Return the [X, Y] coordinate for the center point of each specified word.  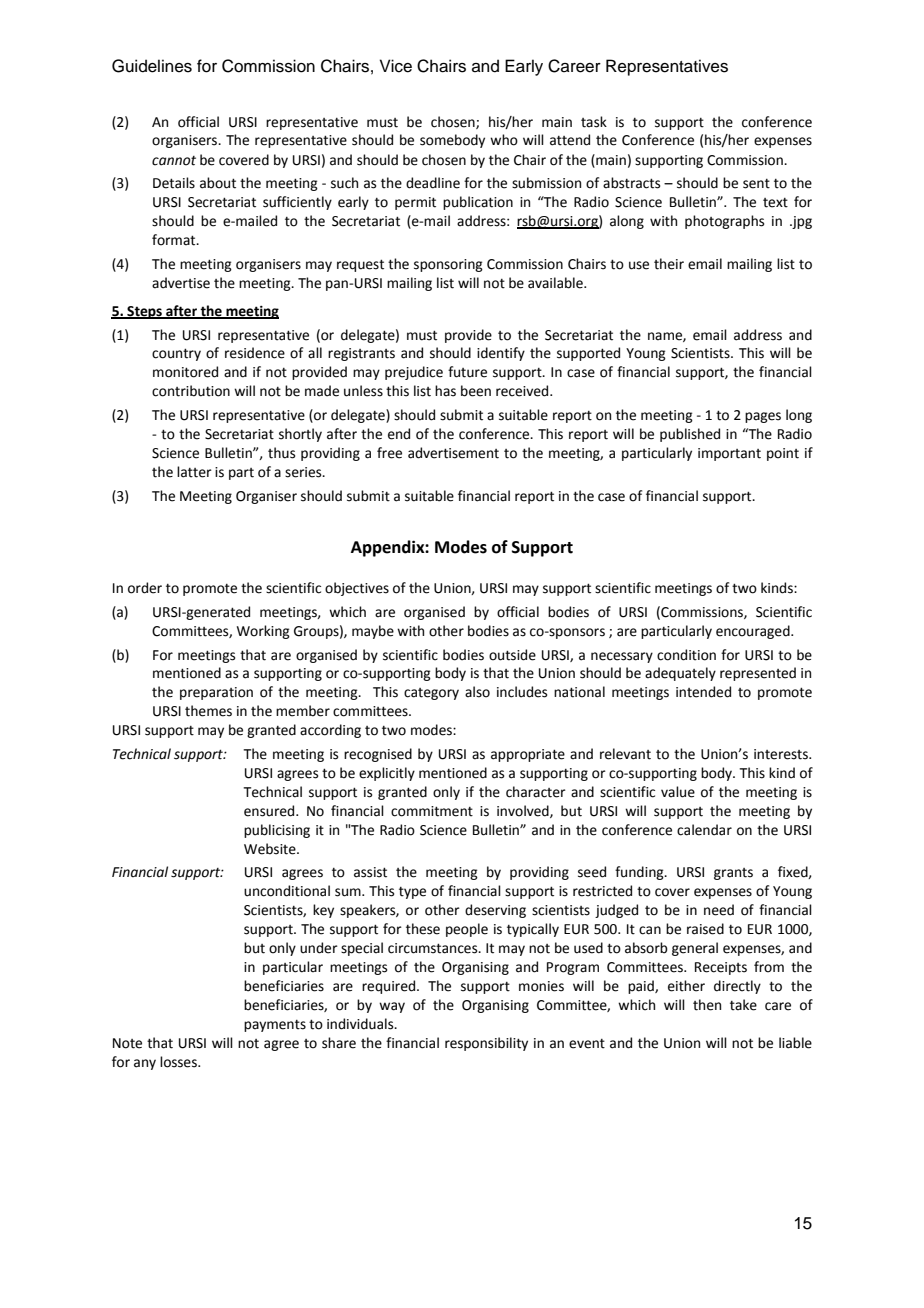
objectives [357, 589]
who [504, 140]
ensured [270, 811]
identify [501, 354]
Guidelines [152, 66]
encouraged [754, 632]
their [669, 264]
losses [179, 1062]
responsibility [486, 1044]
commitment [432, 811]
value [678, 792]
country [176, 354]
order [145, 588]
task [594, 122]
